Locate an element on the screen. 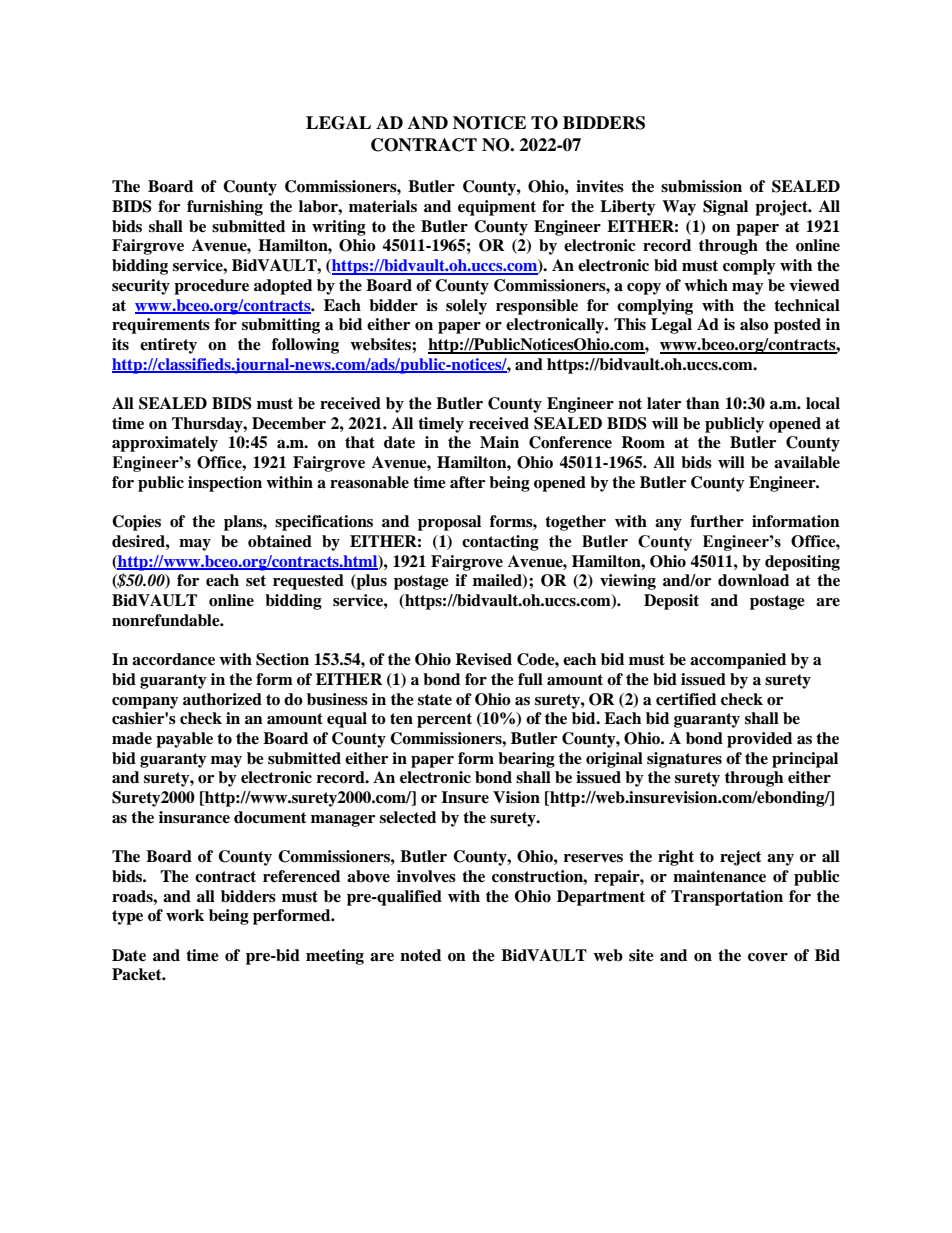  work is located at coordinates (185, 915).
